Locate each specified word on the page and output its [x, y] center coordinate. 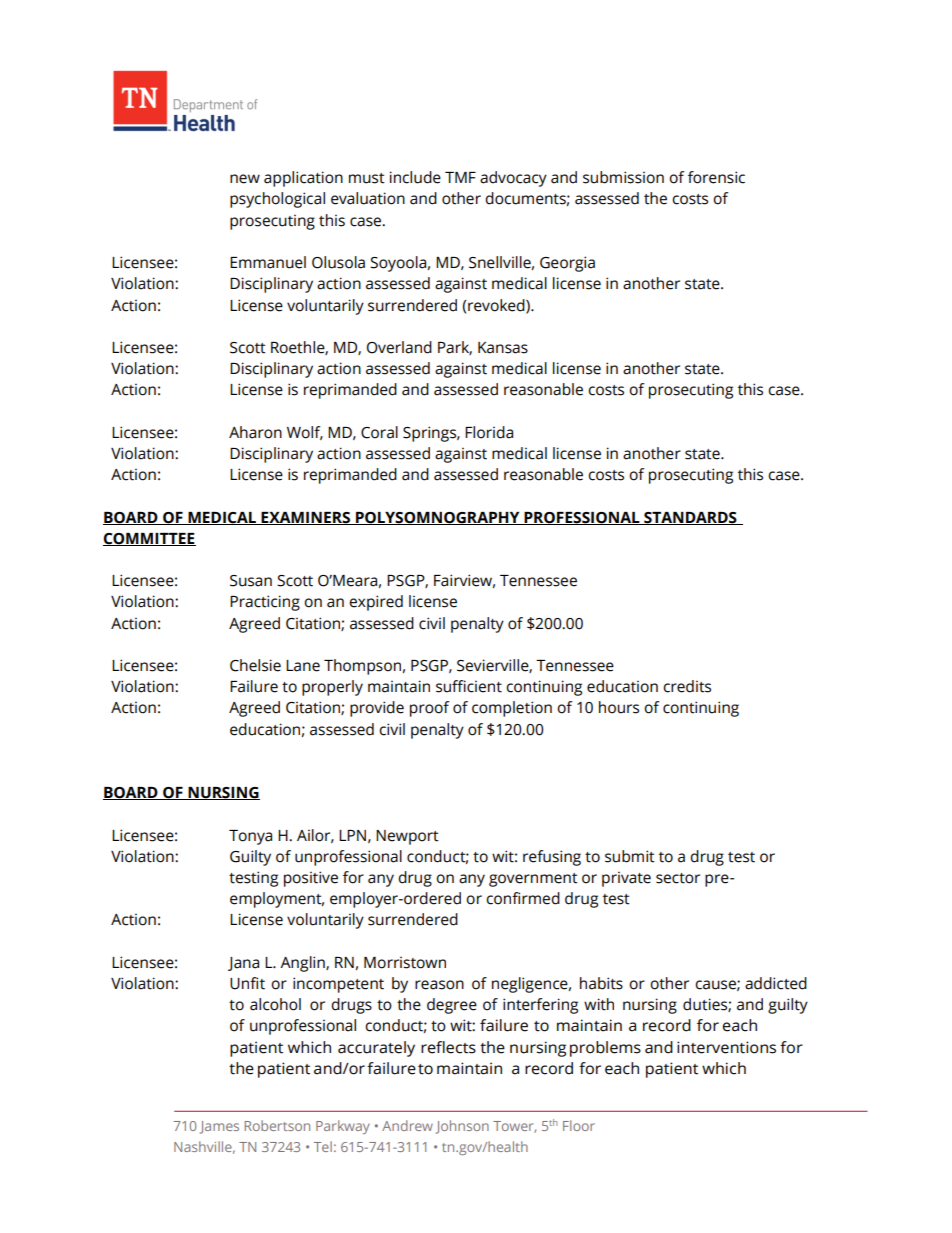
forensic [716, 177]
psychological [277, 200]
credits [687, 686]
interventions [726, 1047]
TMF [460, 177]
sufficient [469, 686]
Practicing [265, 603]
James [219, 1127]
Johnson [462, 1127]
